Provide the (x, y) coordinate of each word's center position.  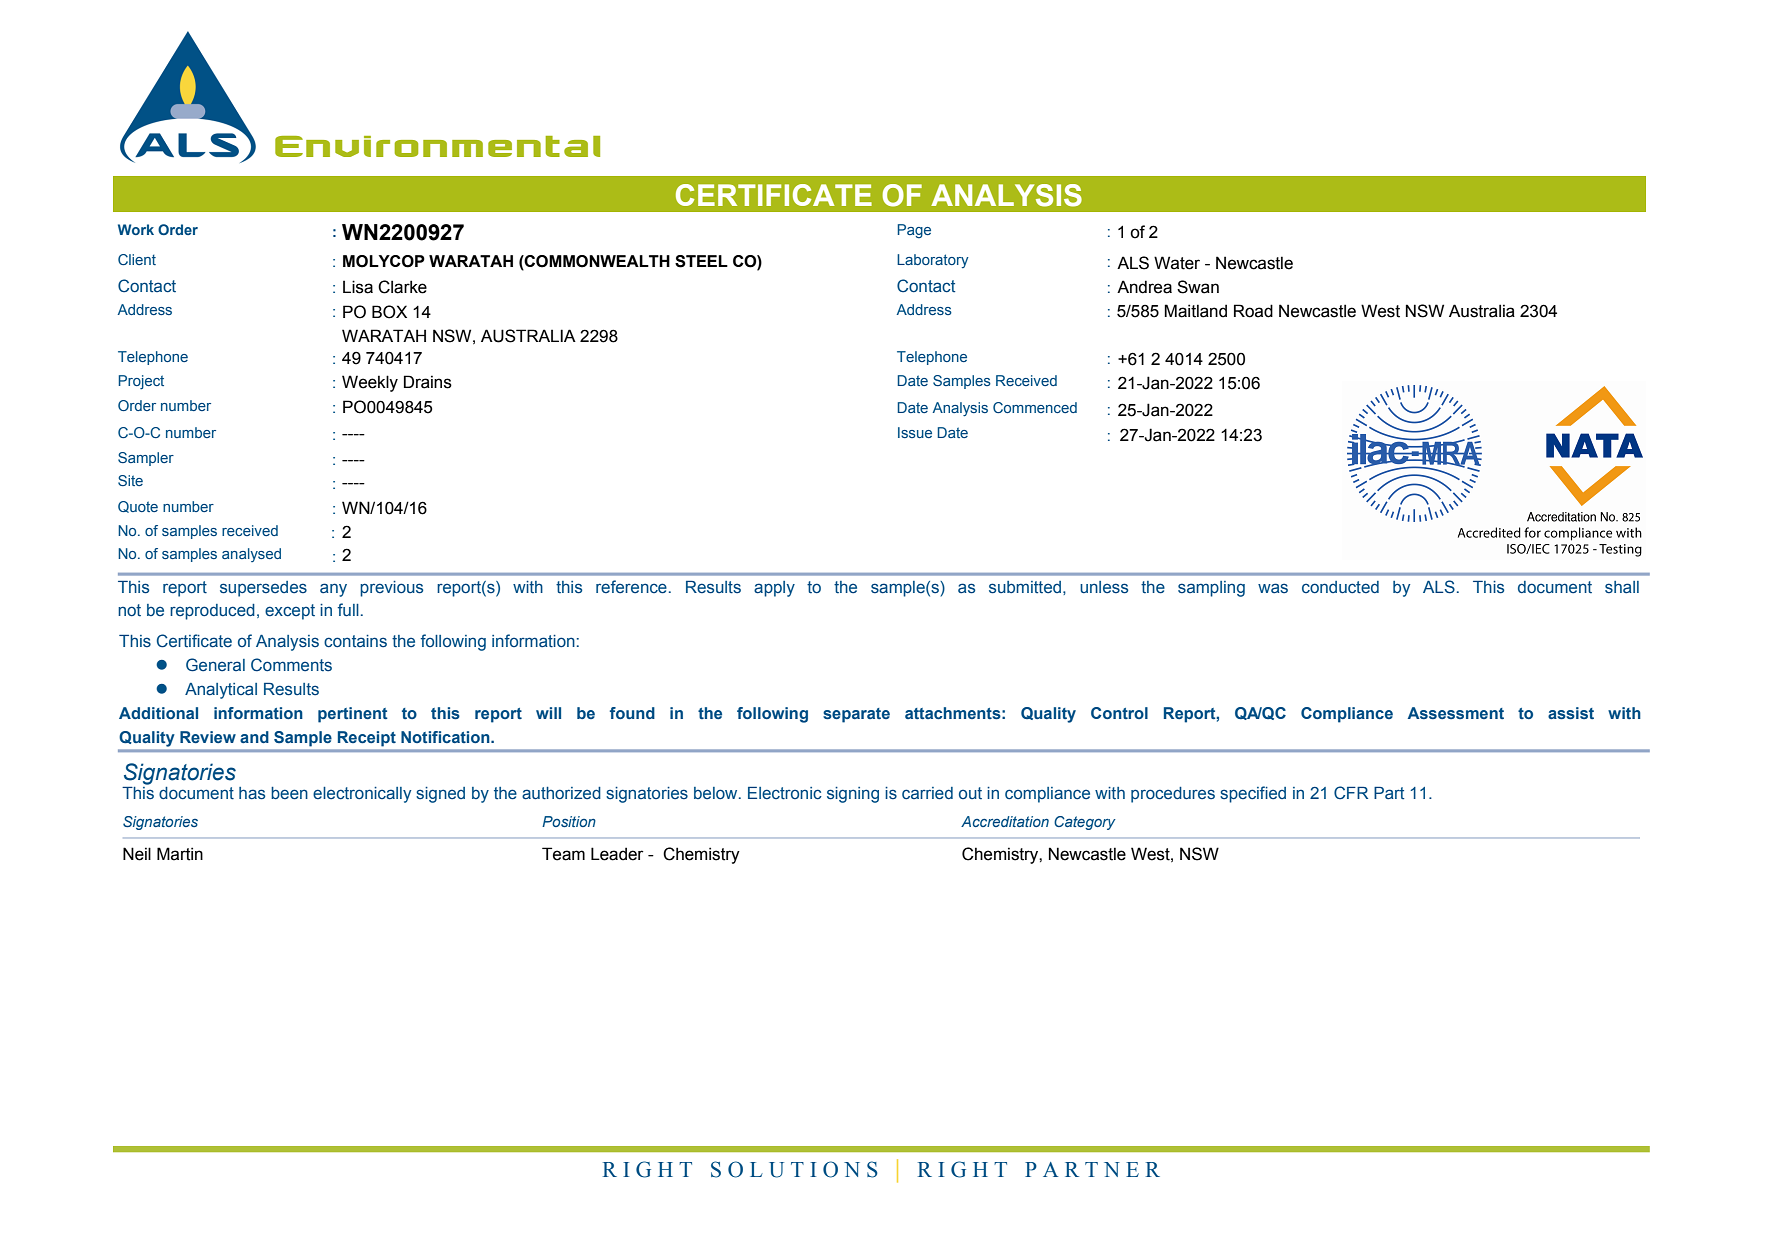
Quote (138, 507)
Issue (915, 432)
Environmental (437, 146)
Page (914, 231)
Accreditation (1005, 821)
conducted (1340, 587)
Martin (180, 854)
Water (1177, 263)
